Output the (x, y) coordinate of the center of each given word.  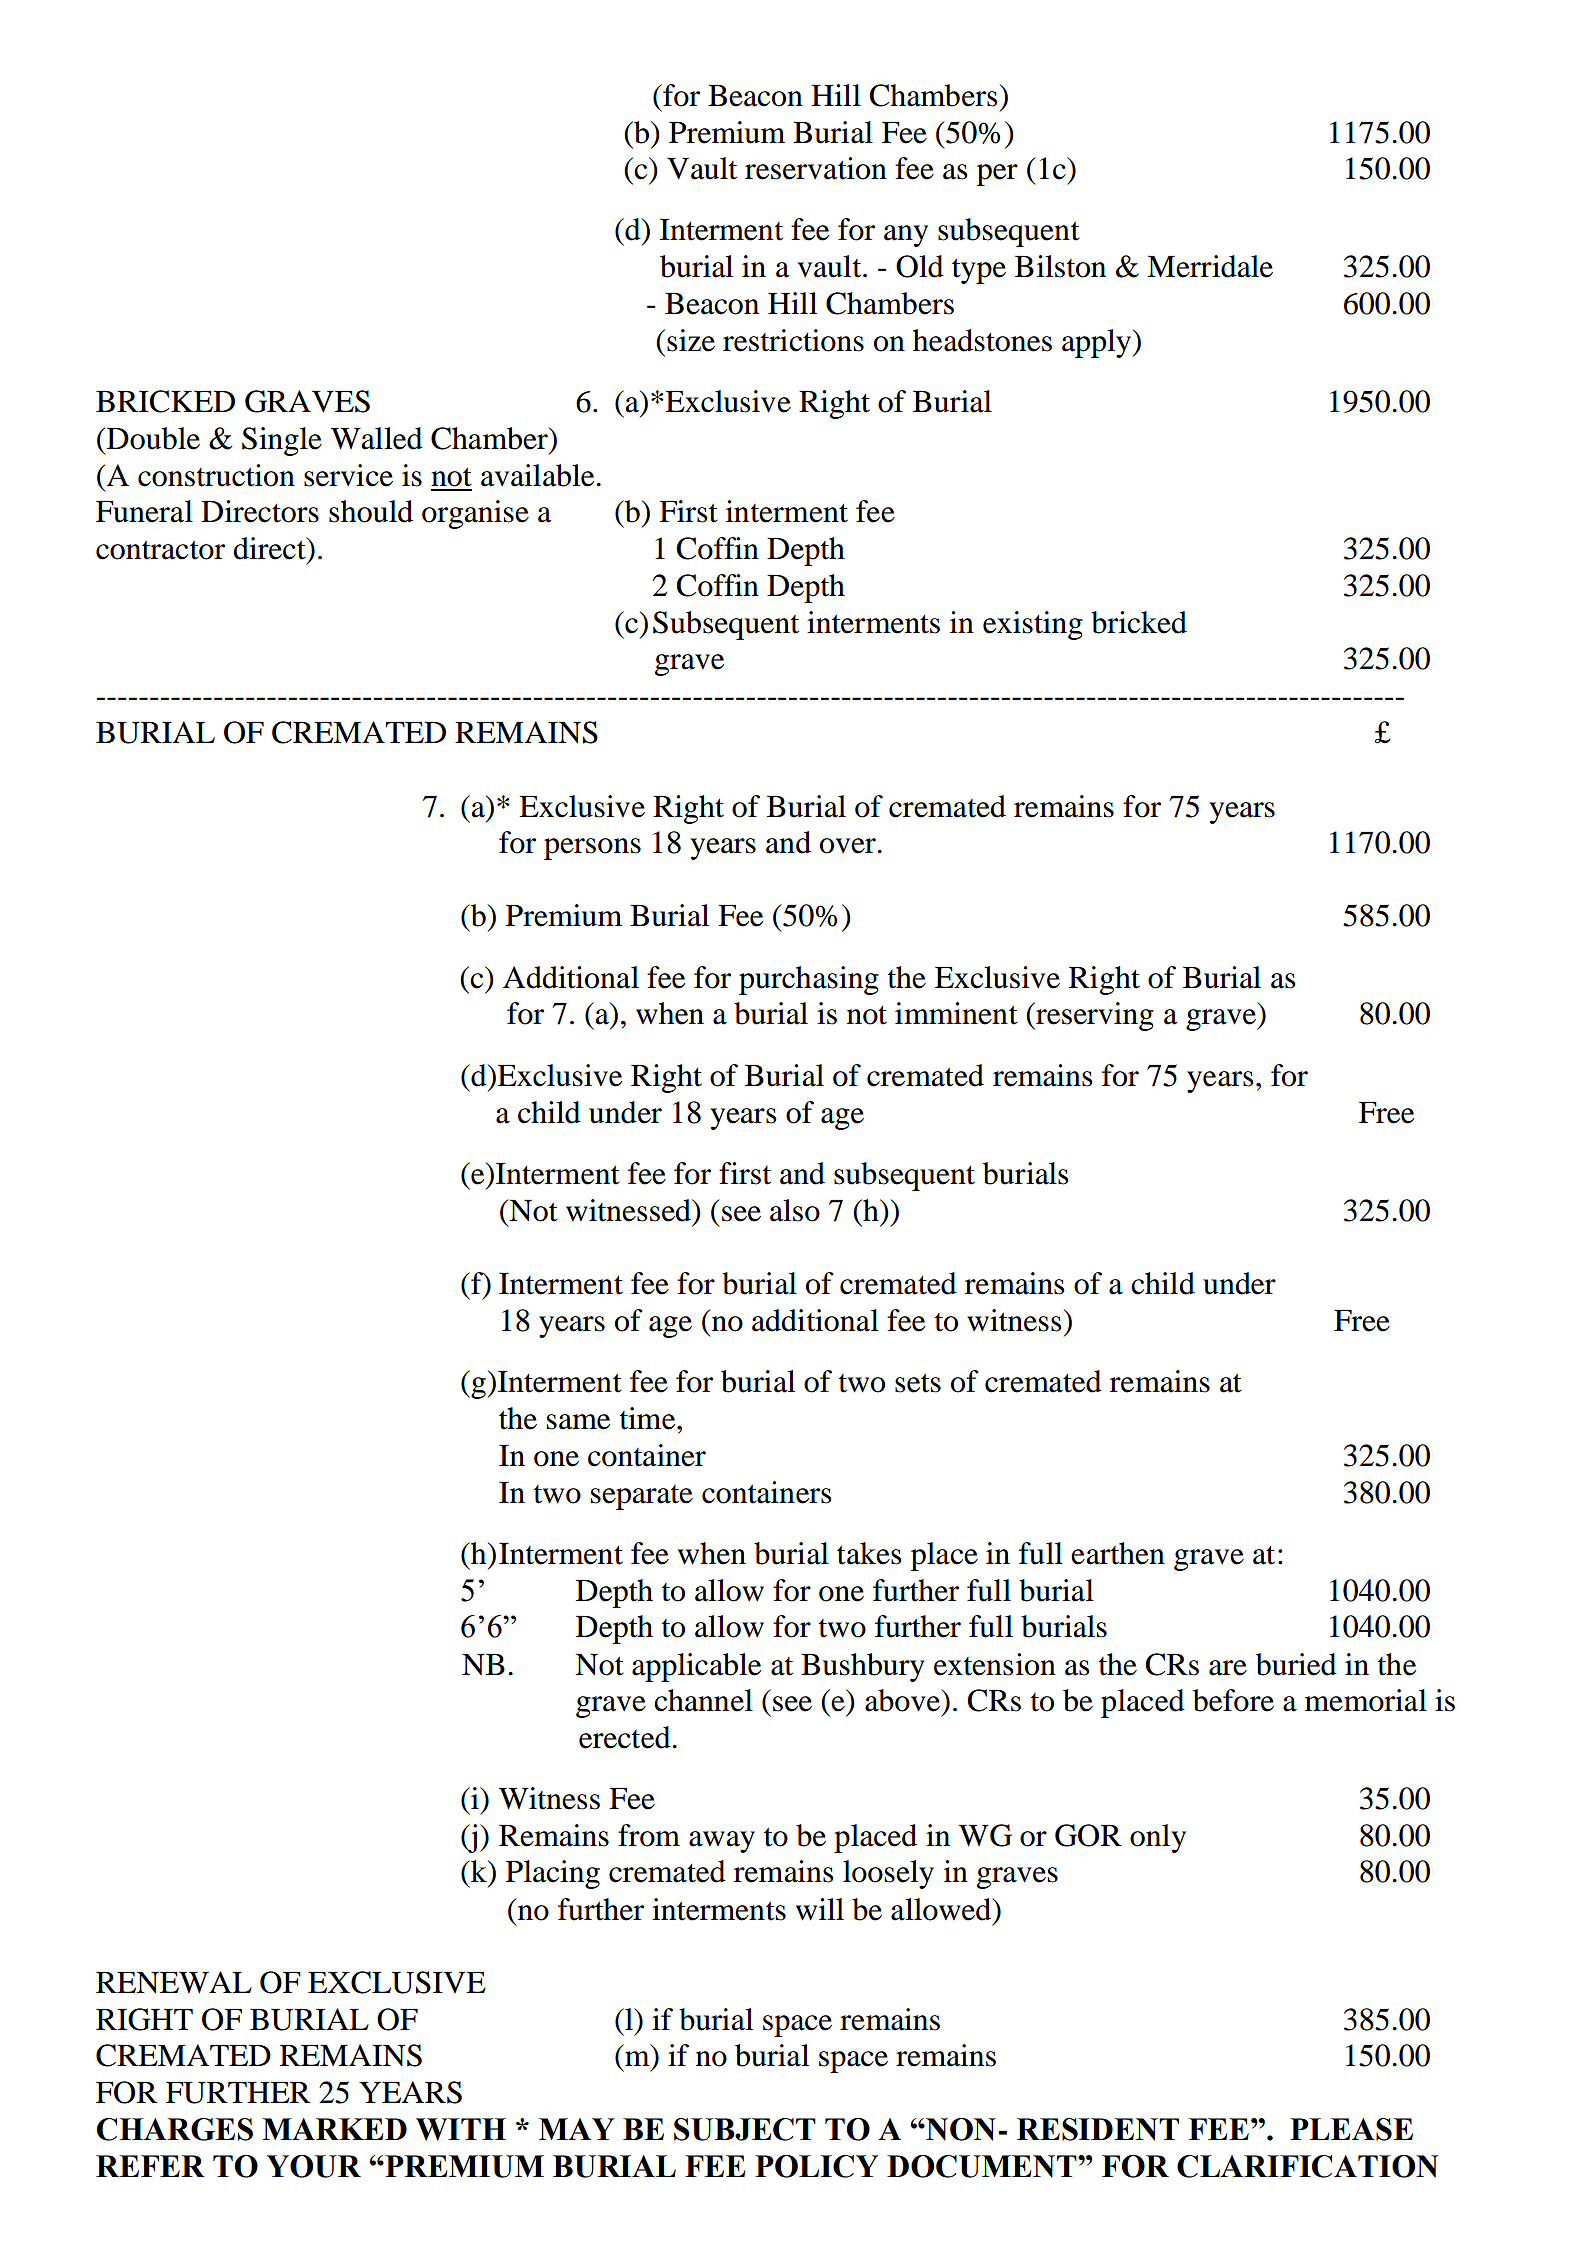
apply (1098, 343)
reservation (816, 168)
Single (282, 441)
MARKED (334, 2129)
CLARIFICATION (1307, 2166)
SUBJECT (745, 2129)
